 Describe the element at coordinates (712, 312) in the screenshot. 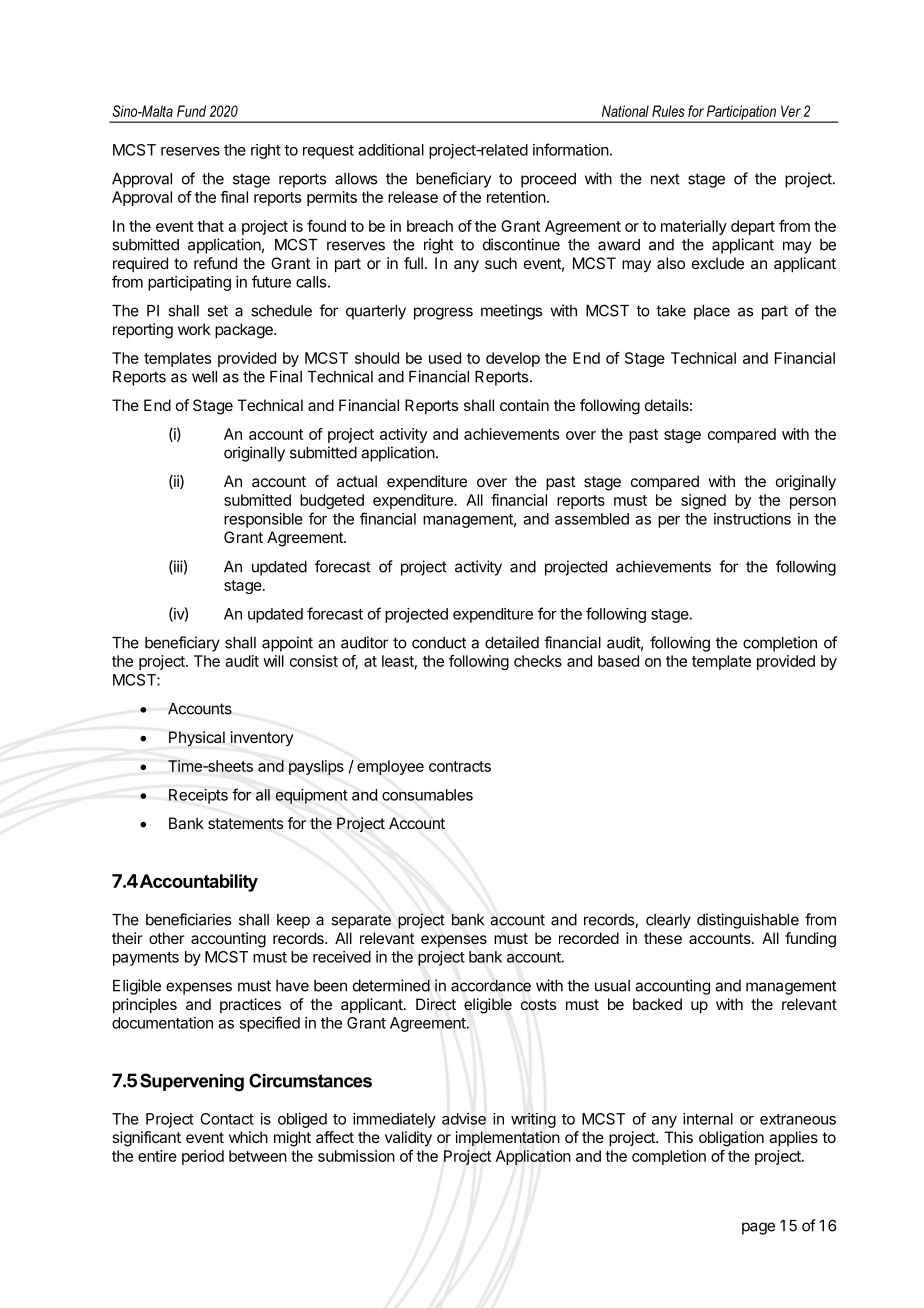

I see `place` at that location.
